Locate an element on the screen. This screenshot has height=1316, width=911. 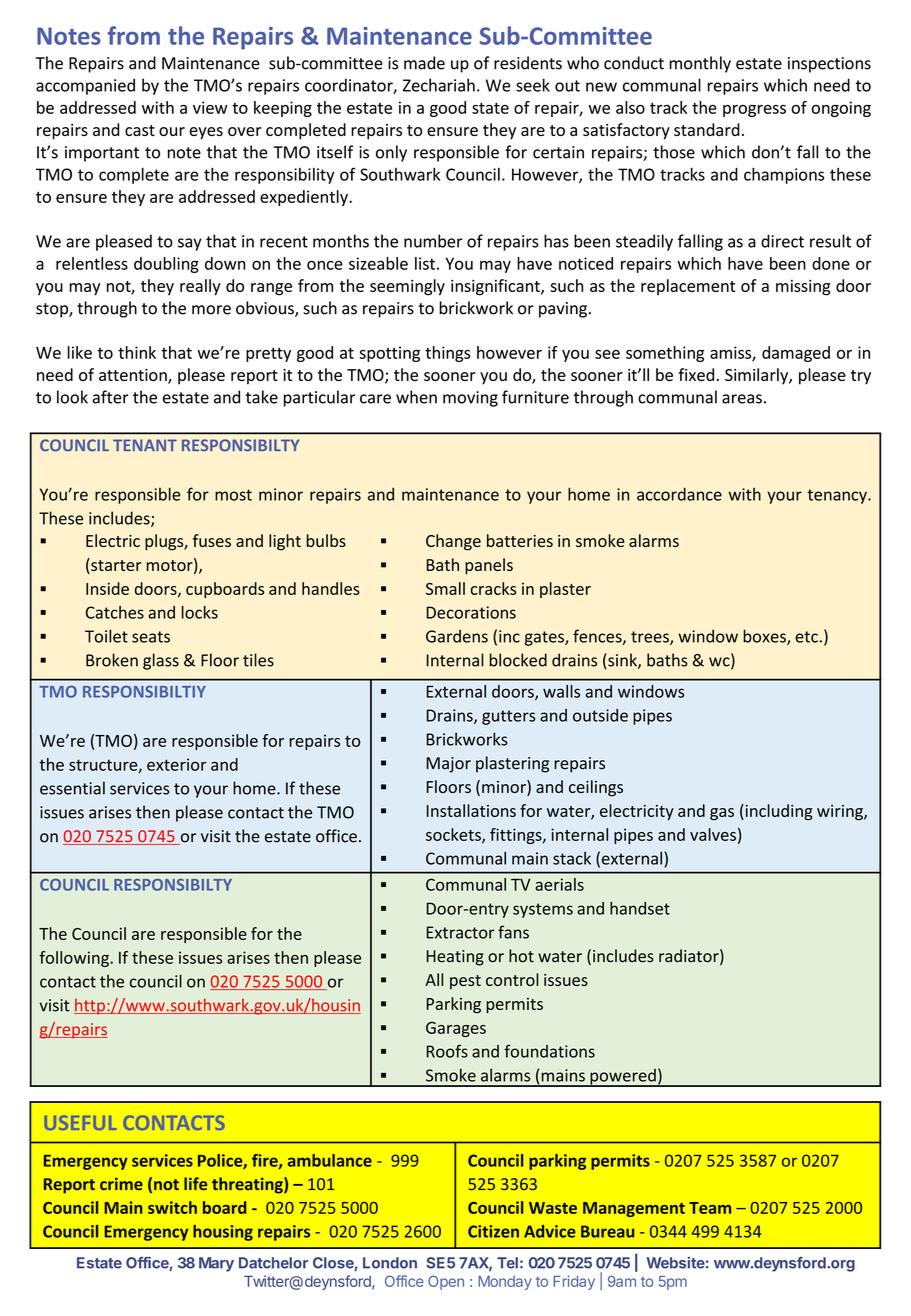
Citizen is located at coordinates (493, 1231).
